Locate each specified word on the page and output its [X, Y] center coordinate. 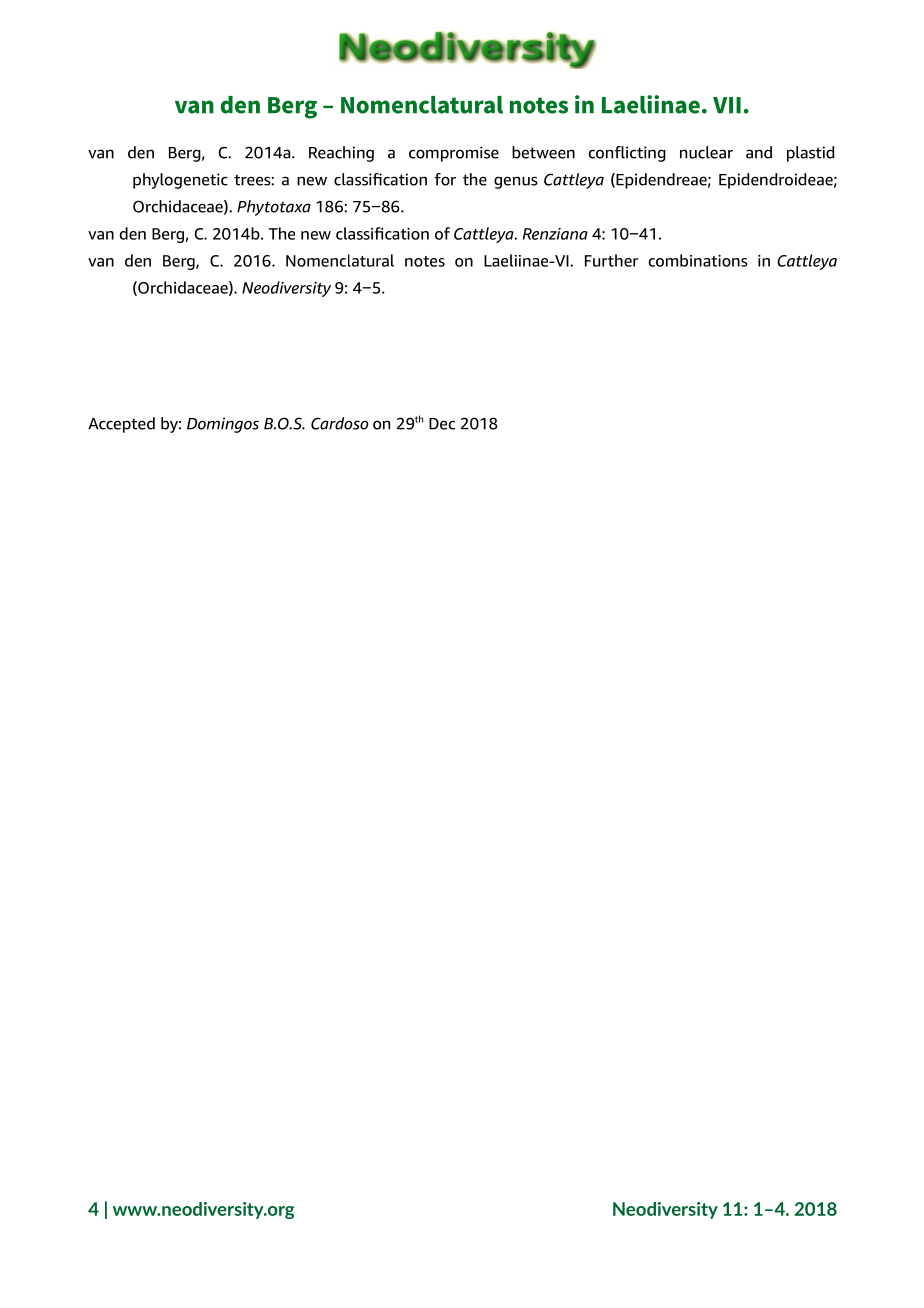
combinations [698, 260]
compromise [454, 154]
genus [516, 182]
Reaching [341, 154]
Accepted [121, 425]
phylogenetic [180, 181]
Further [611, 260]
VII [727, 105]
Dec [442, 424]
